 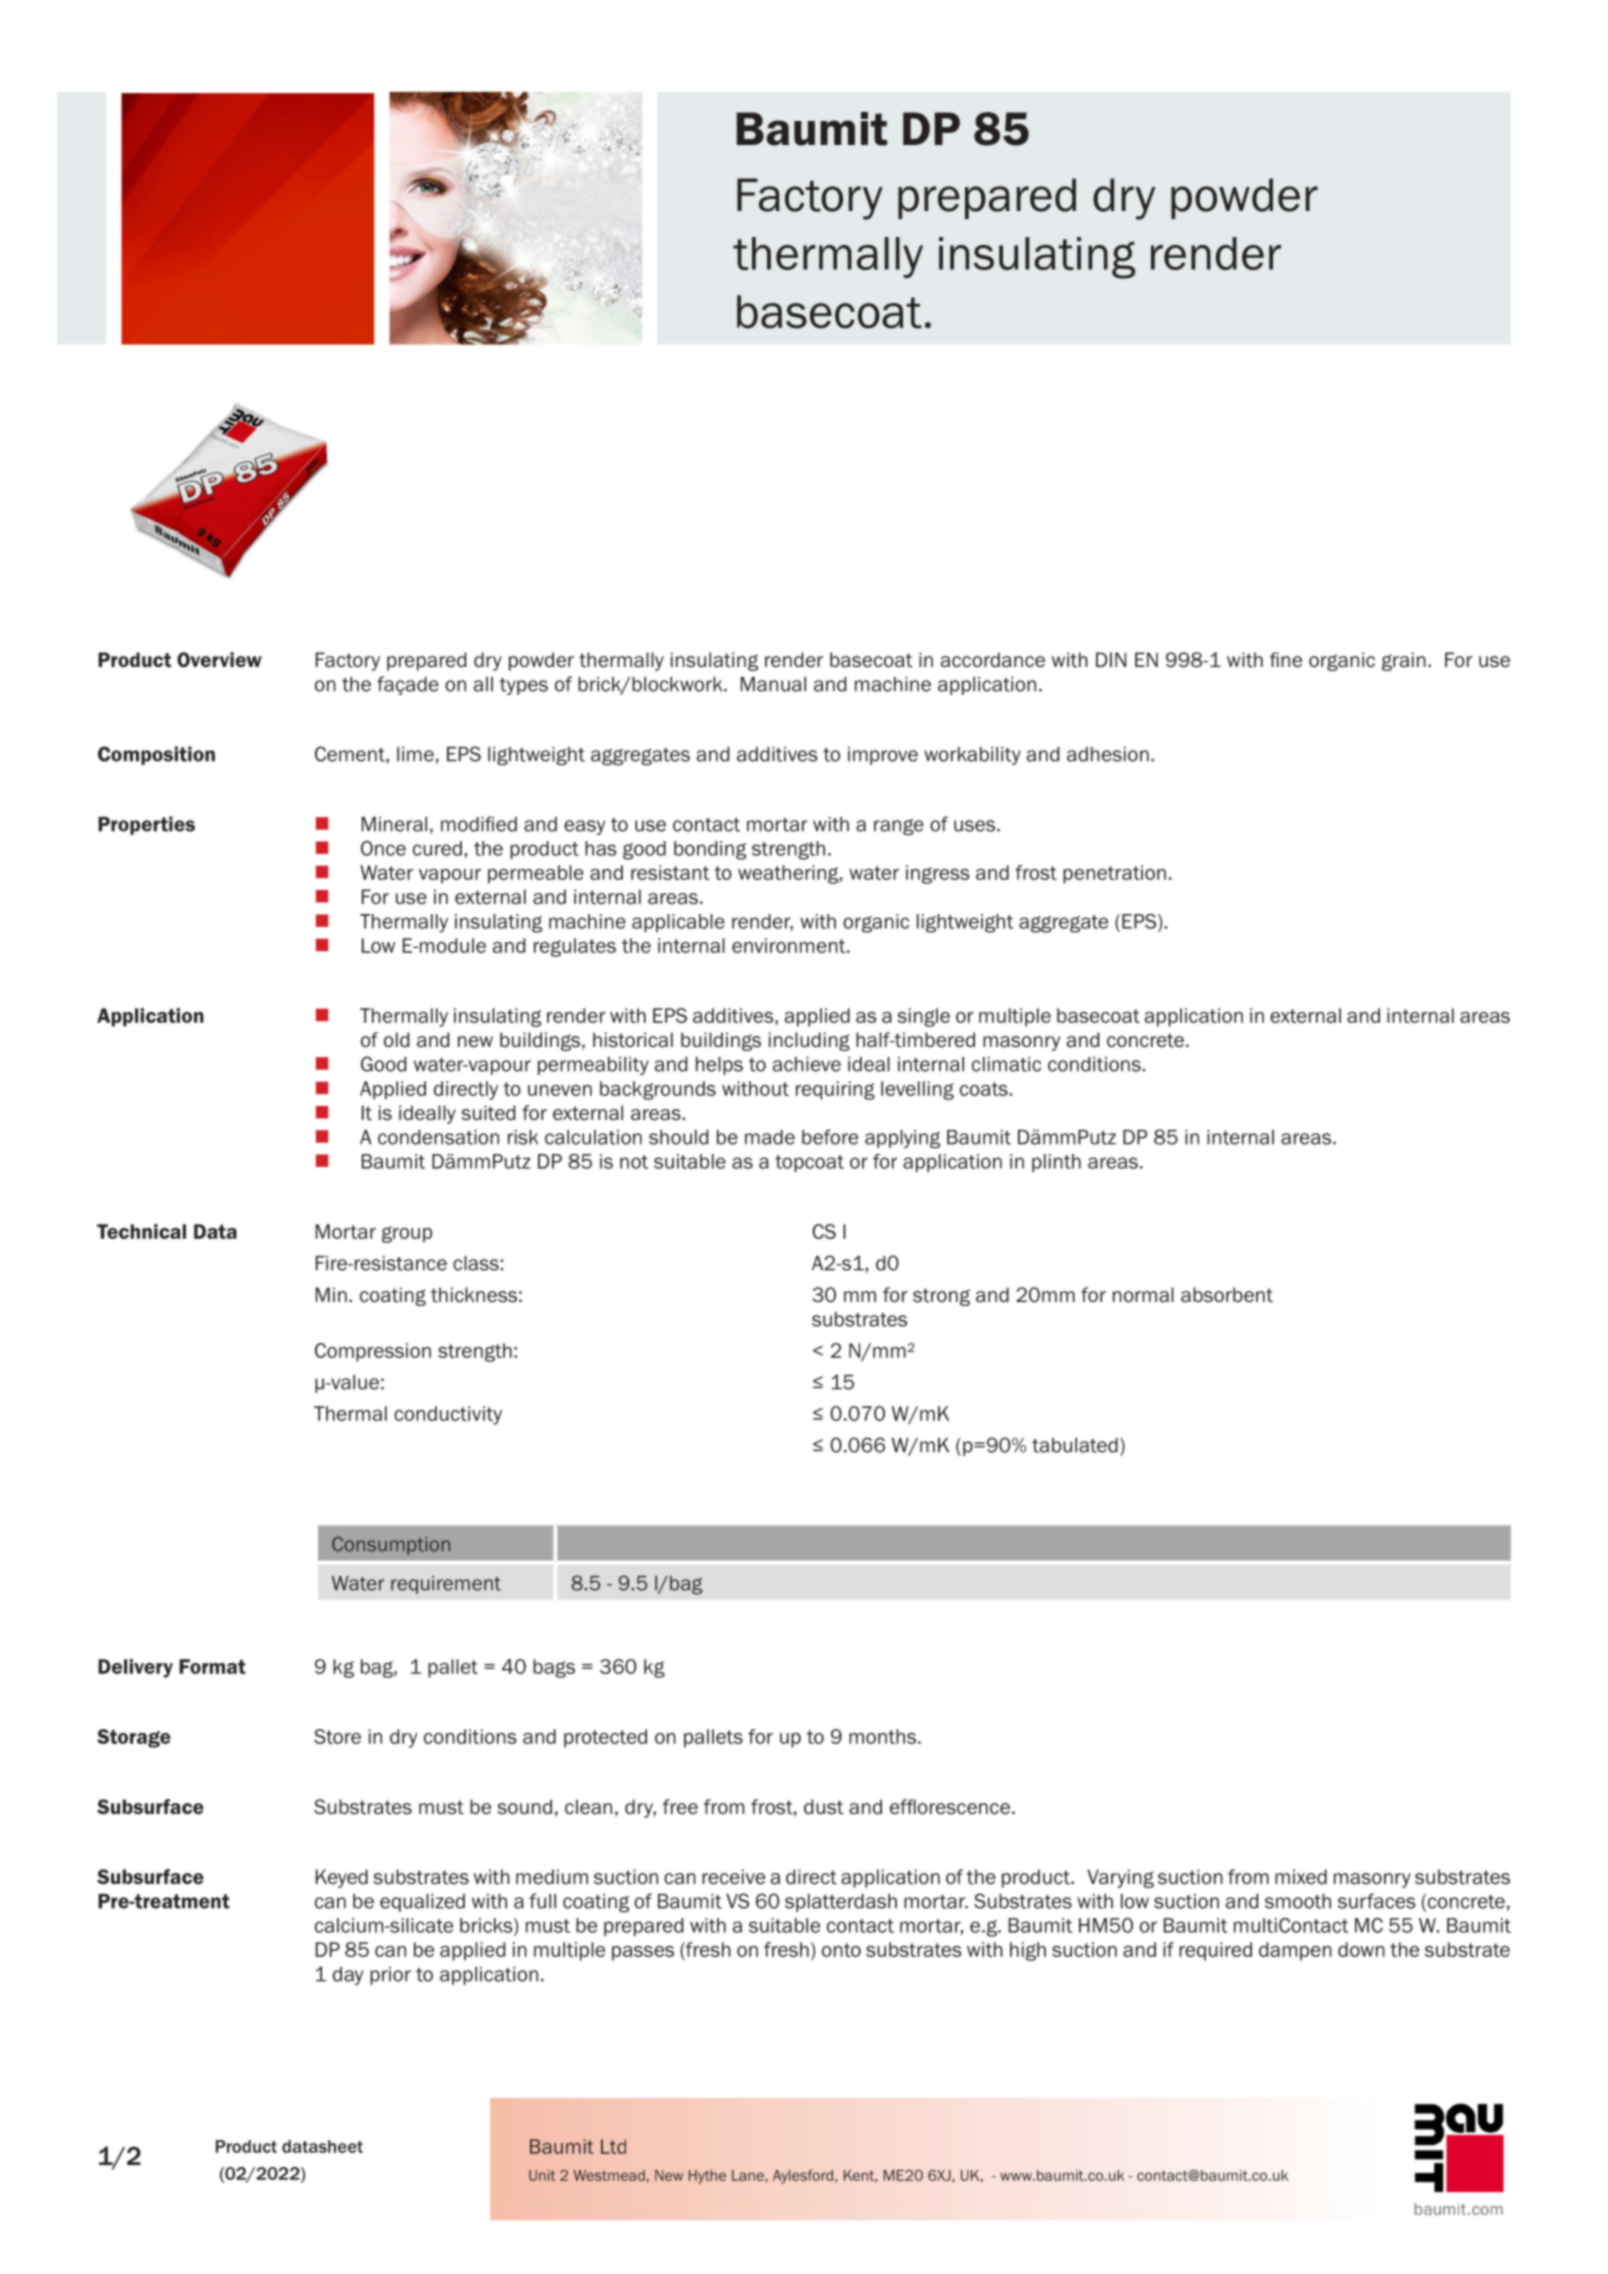 What do you see at coordinates (1286, 660) in the screenshot?
I see `fine` at bounding box center [1286, 660].
